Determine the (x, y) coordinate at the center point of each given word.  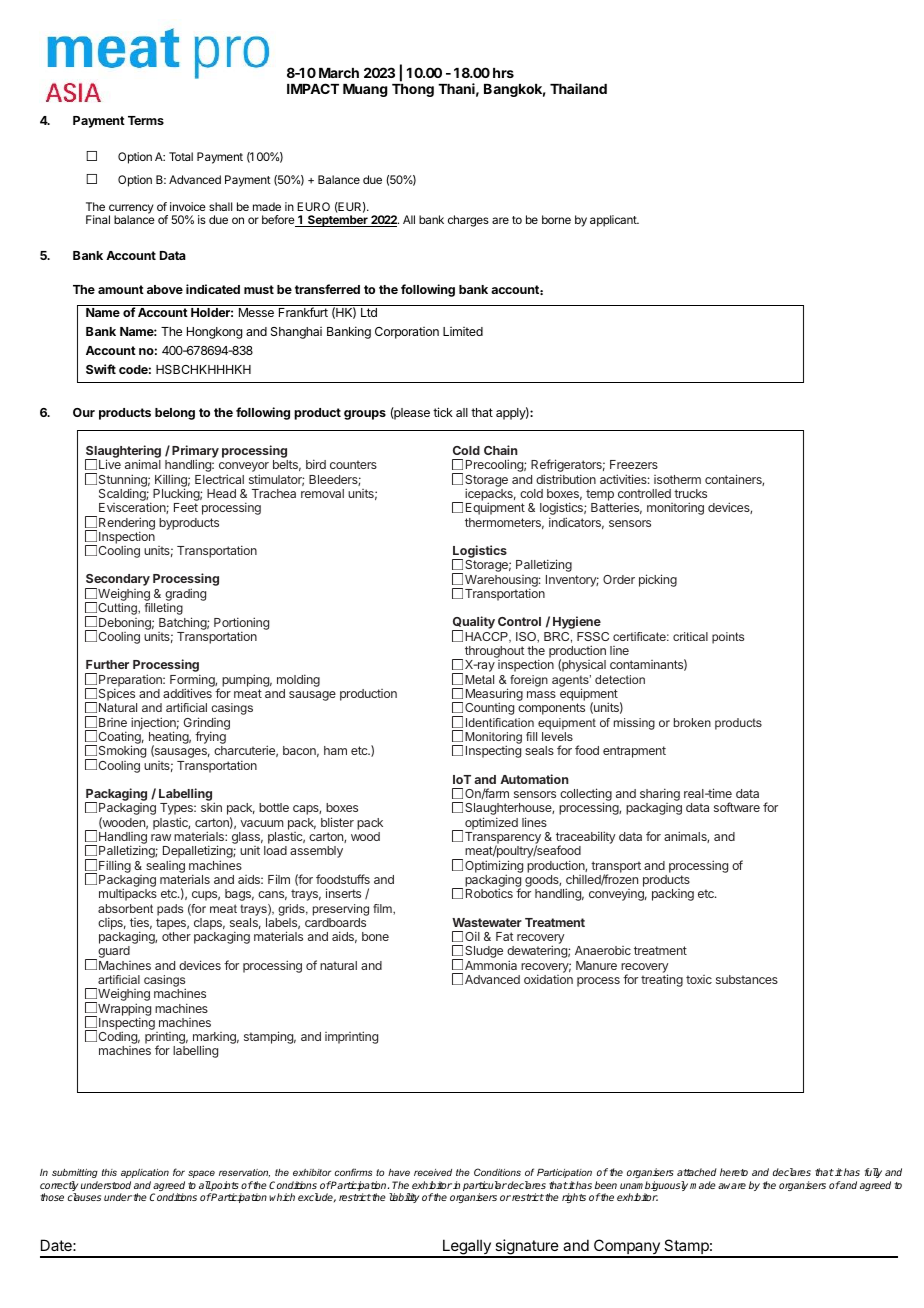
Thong (413, 90)
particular (485, 1187)
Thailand (578, 88)
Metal (479, 679)
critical (690, 636)
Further (107, 664)
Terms (146, 120)
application (145, 1173)
